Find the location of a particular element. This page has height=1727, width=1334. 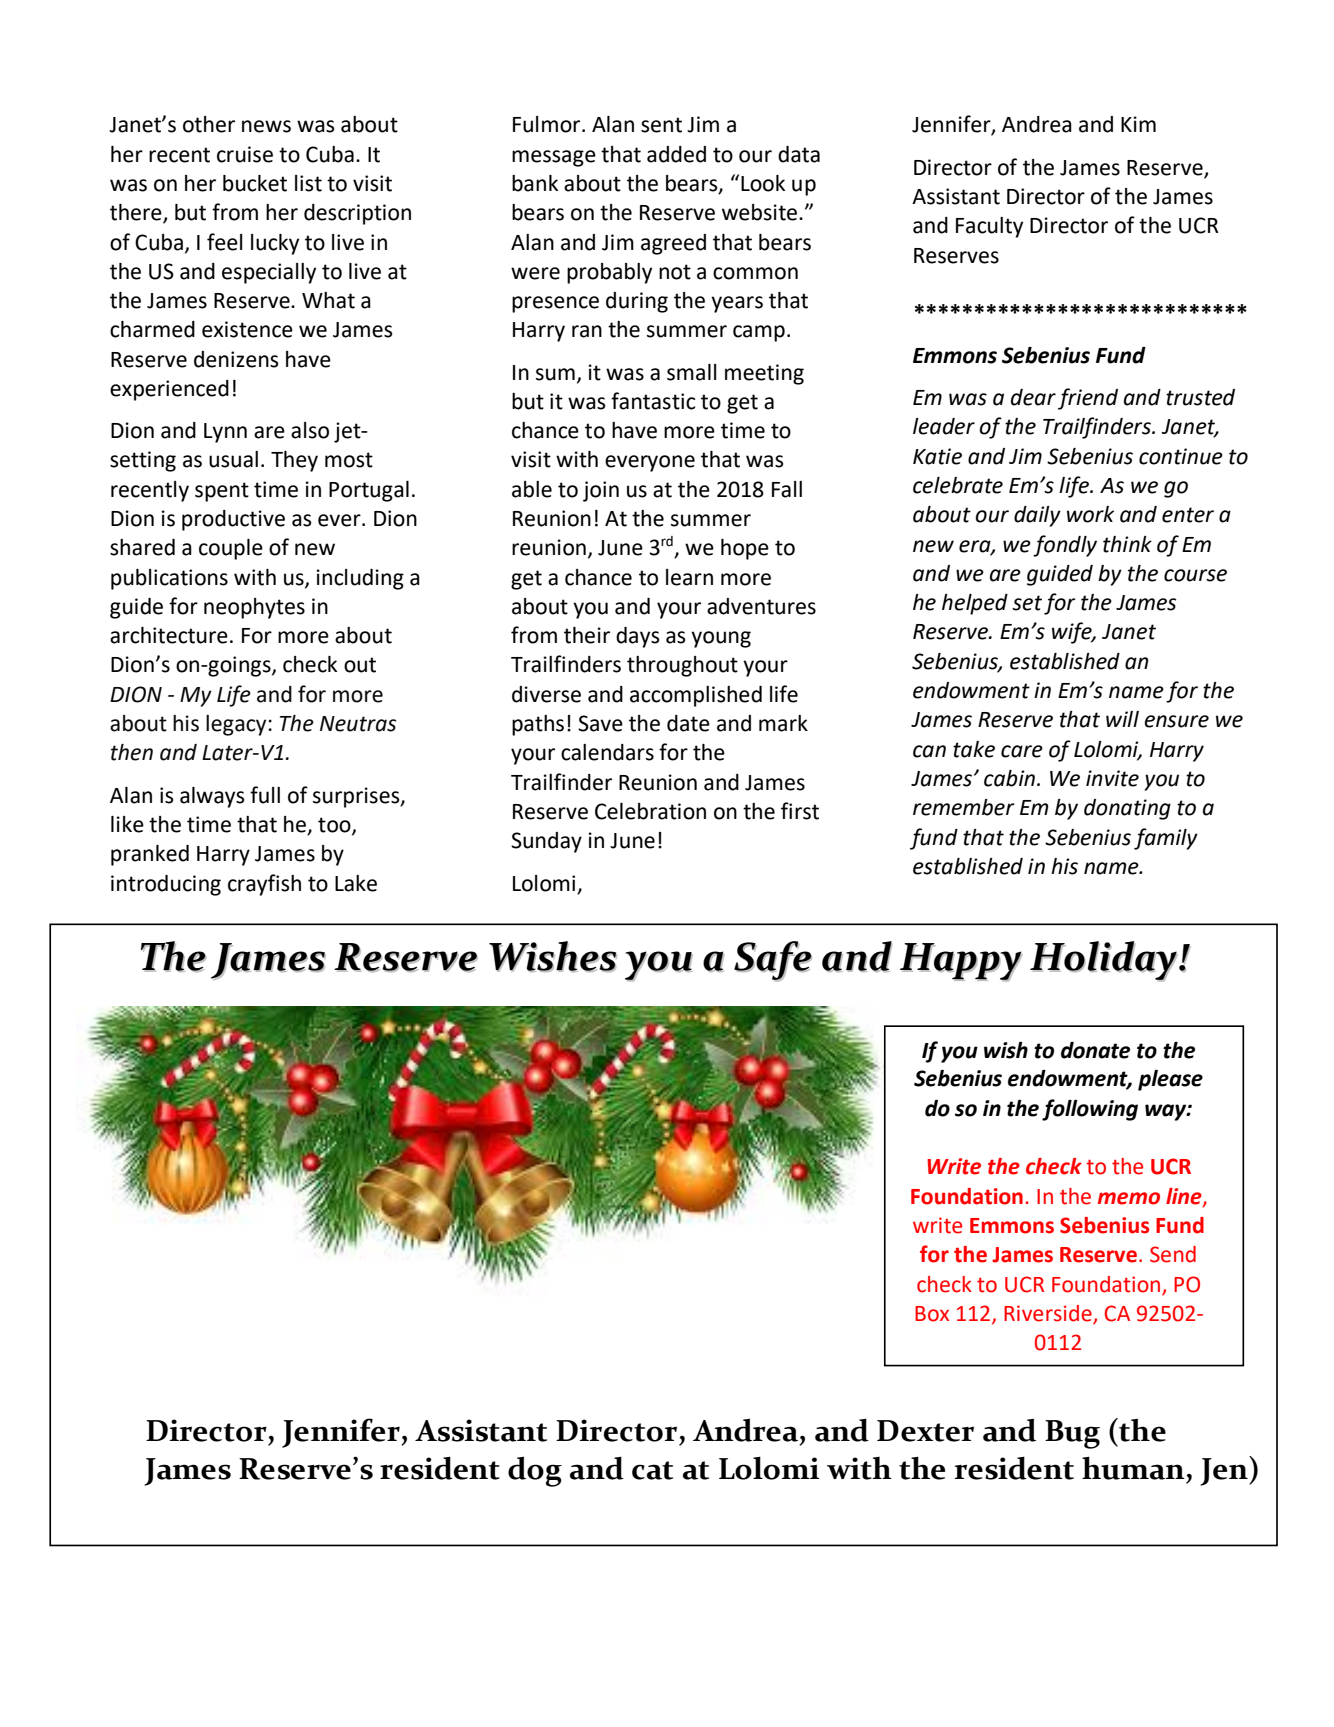

full is located at coordinates (265, 795).
